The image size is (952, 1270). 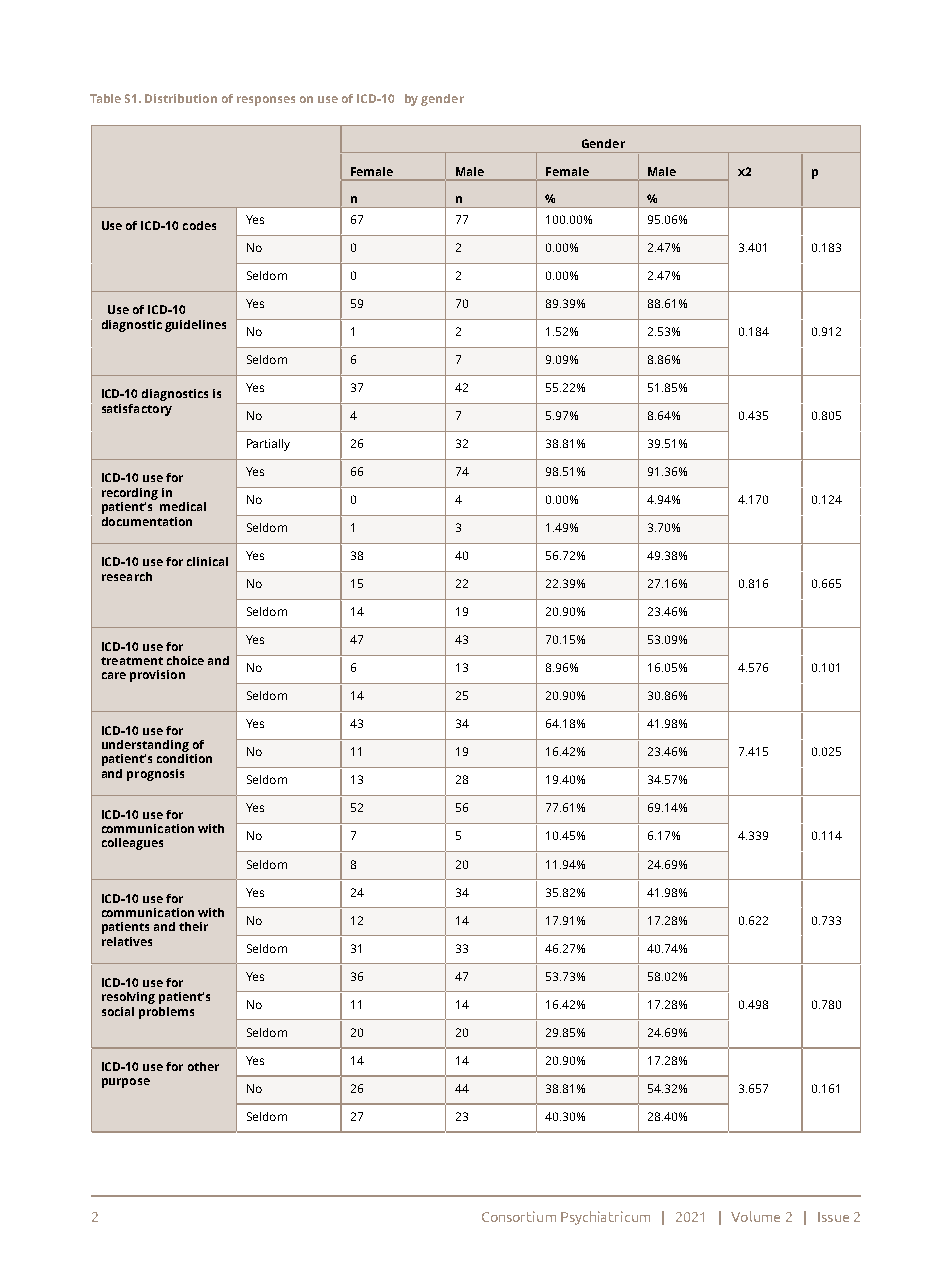 What do you see at coordinates (181, 98) in the screenshot?
I see `Distribution` at bounding box center [181, 98].
